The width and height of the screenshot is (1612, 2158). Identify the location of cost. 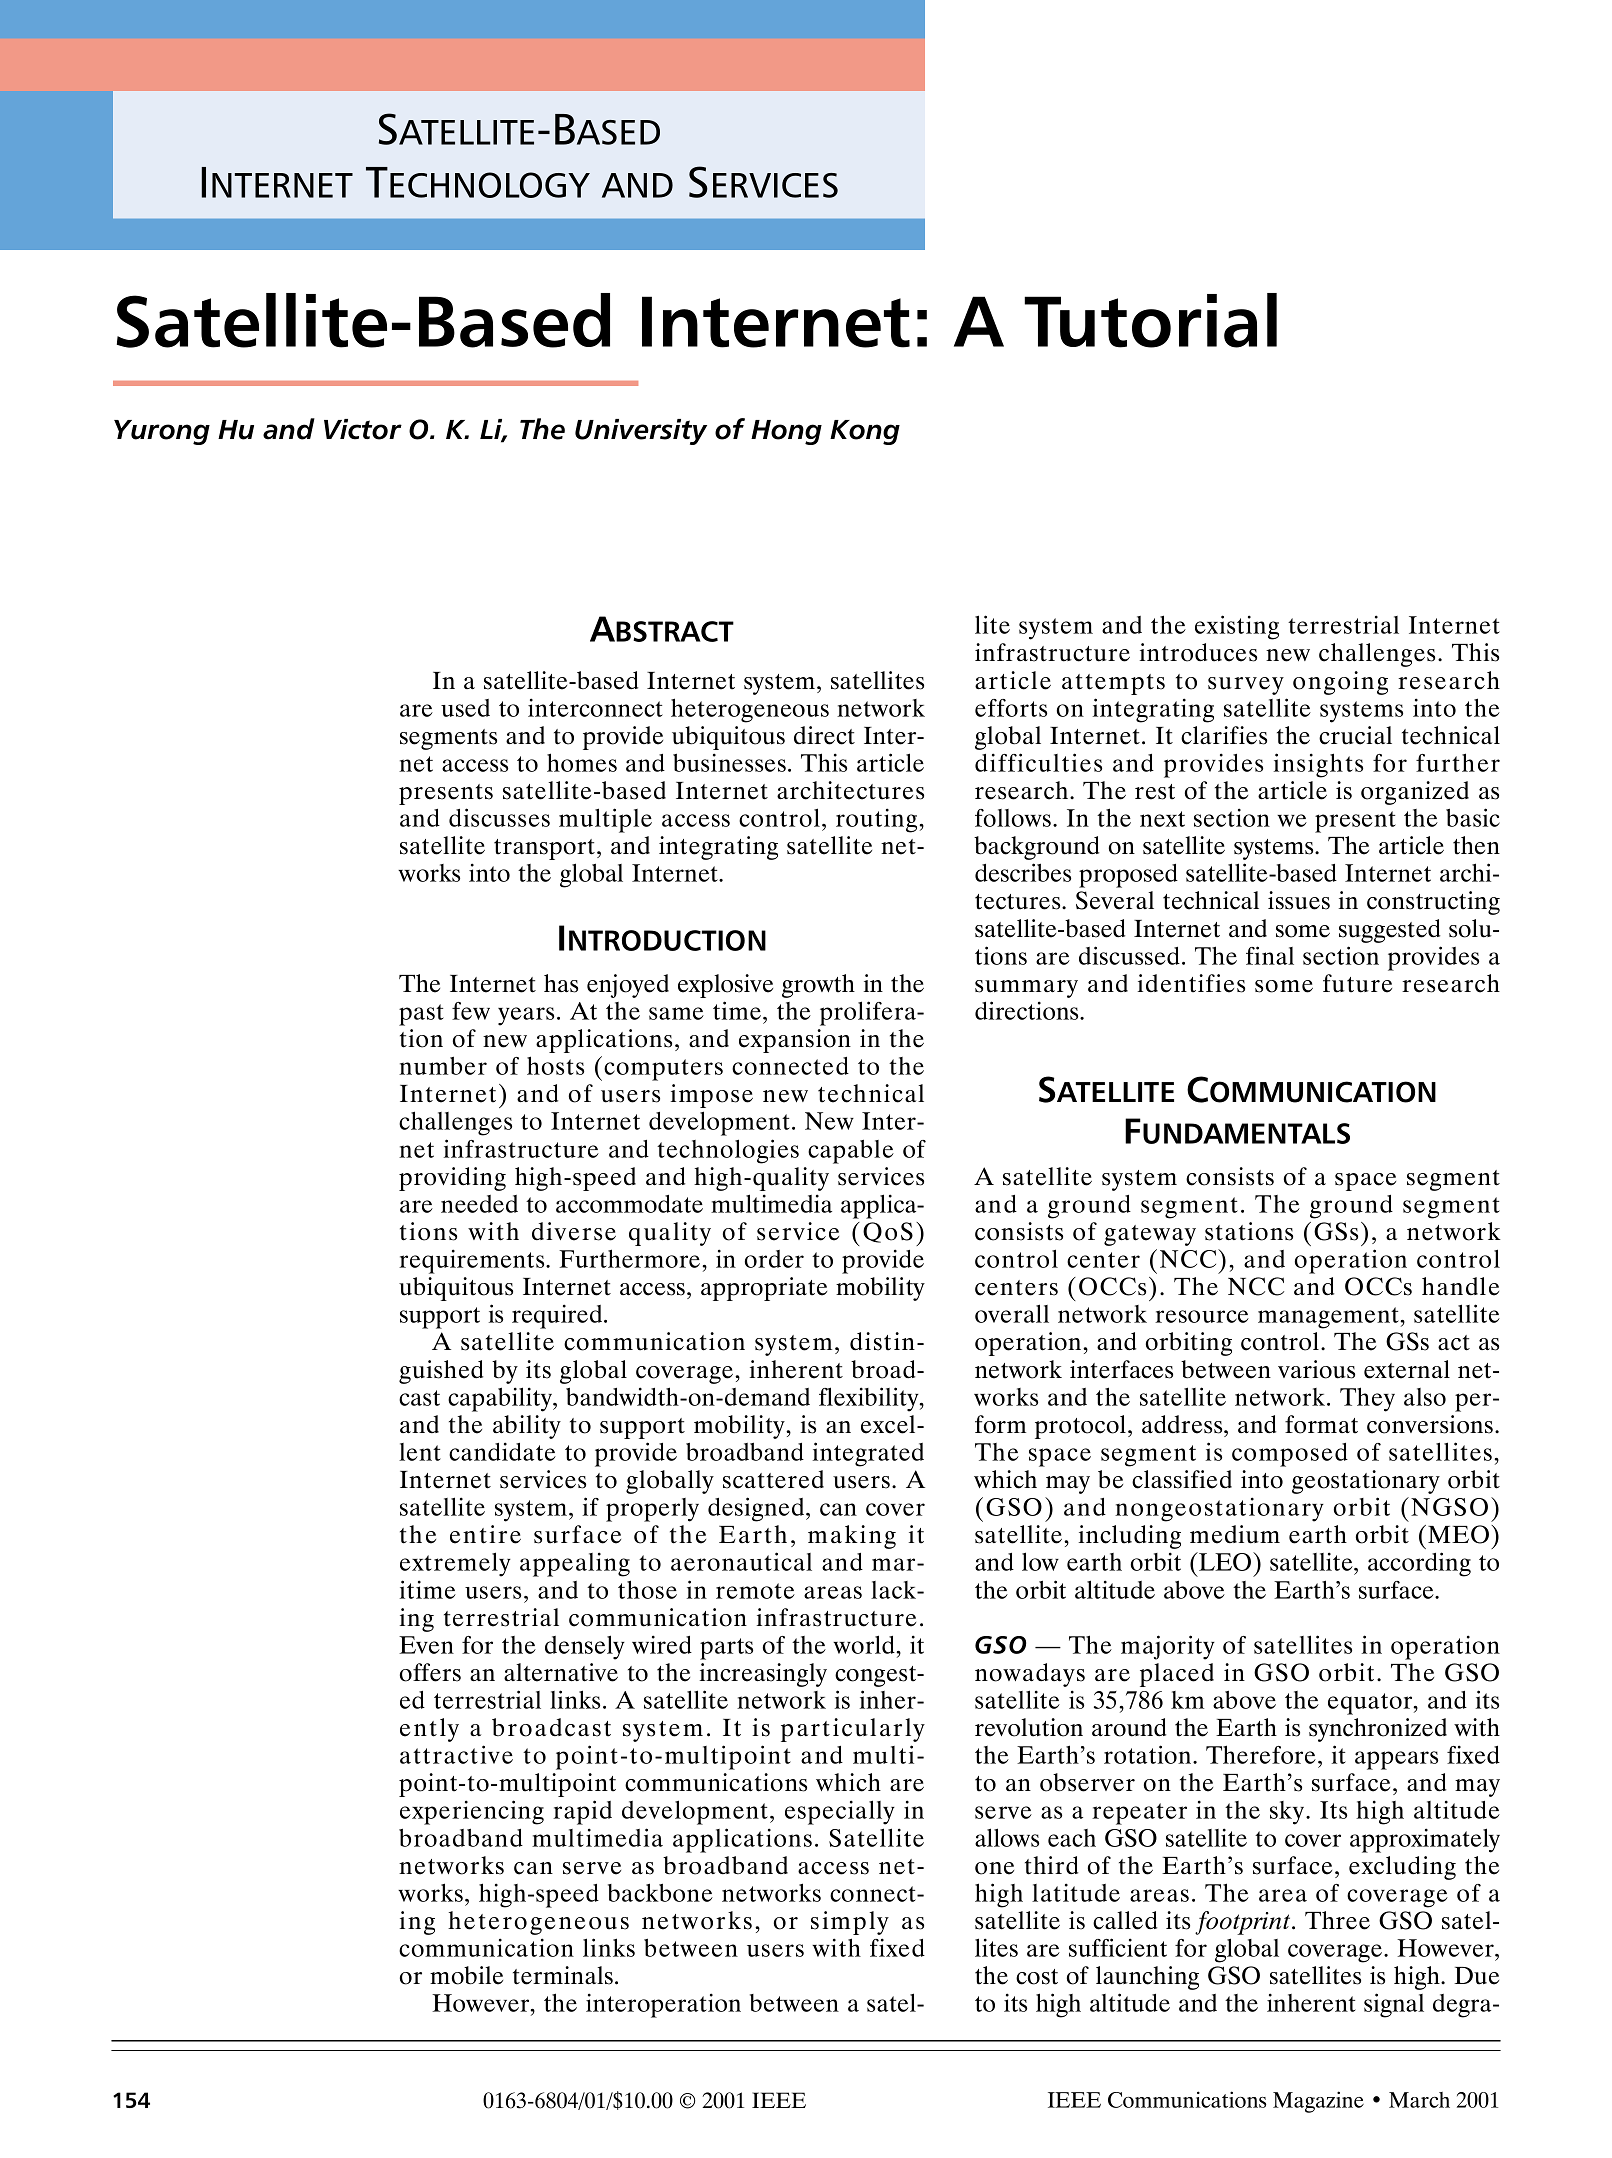
(1037, 1977).
